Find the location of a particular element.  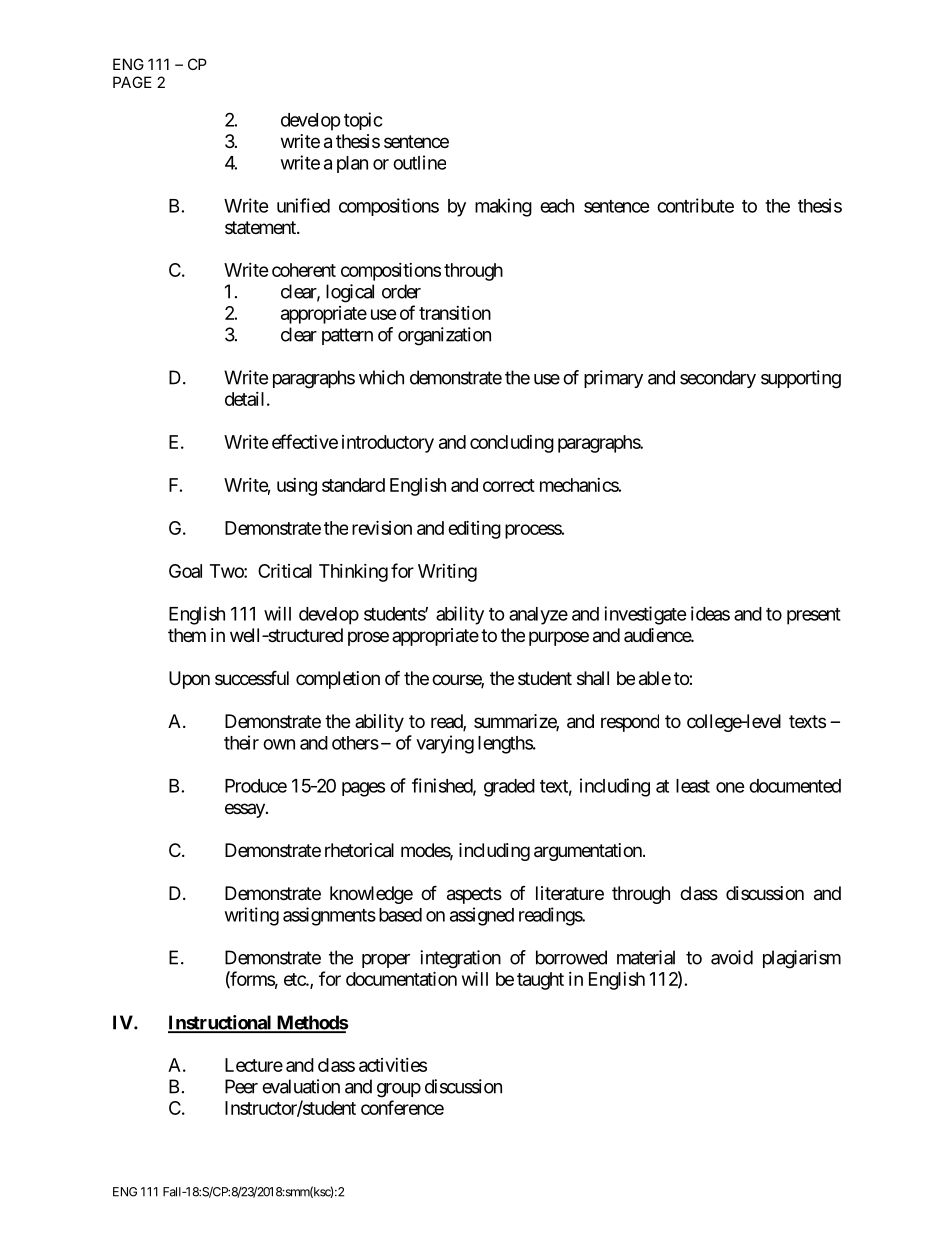

analyze is located at coordinates (538, 616).
